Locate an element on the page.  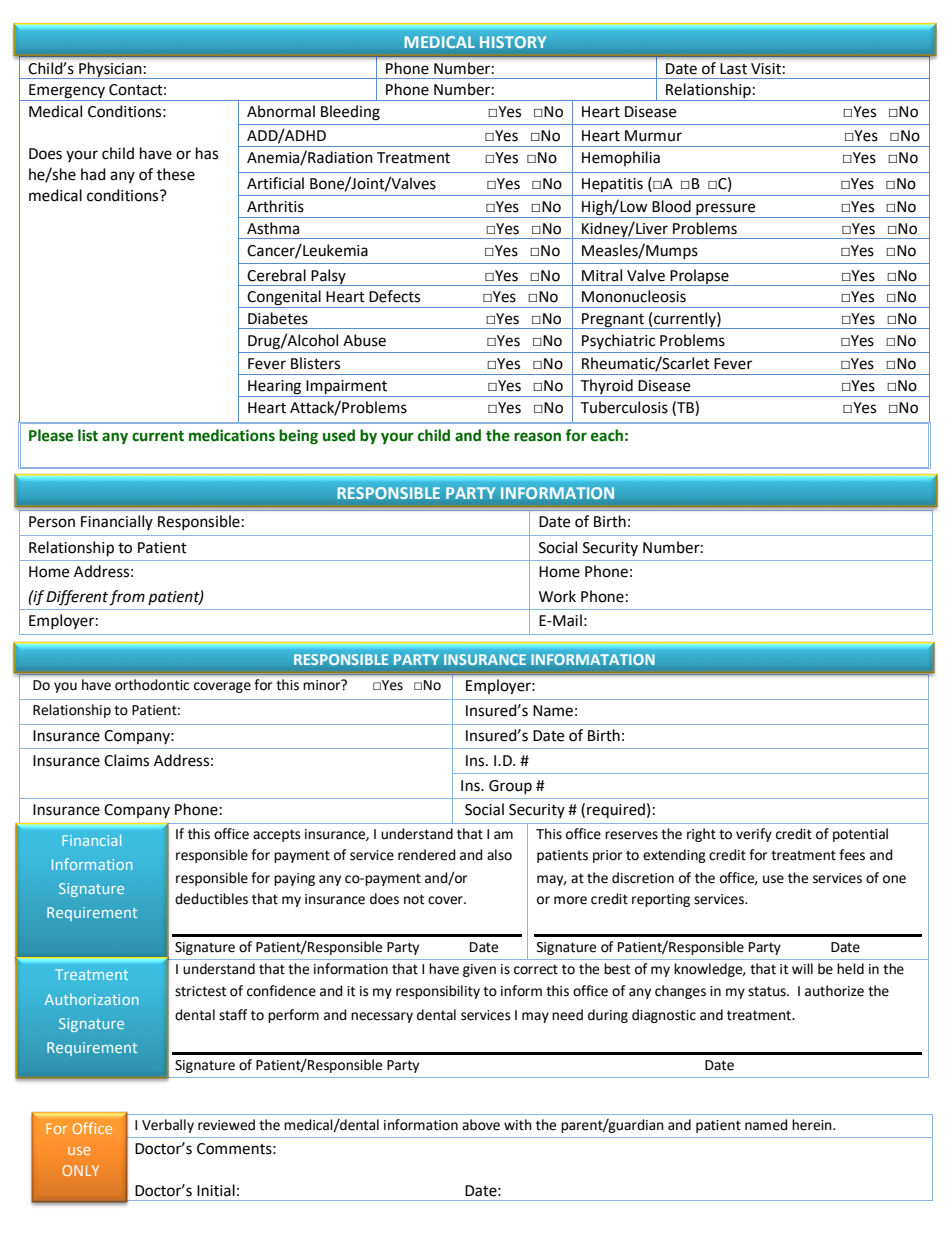
right is located at coordinates (701, 835).
